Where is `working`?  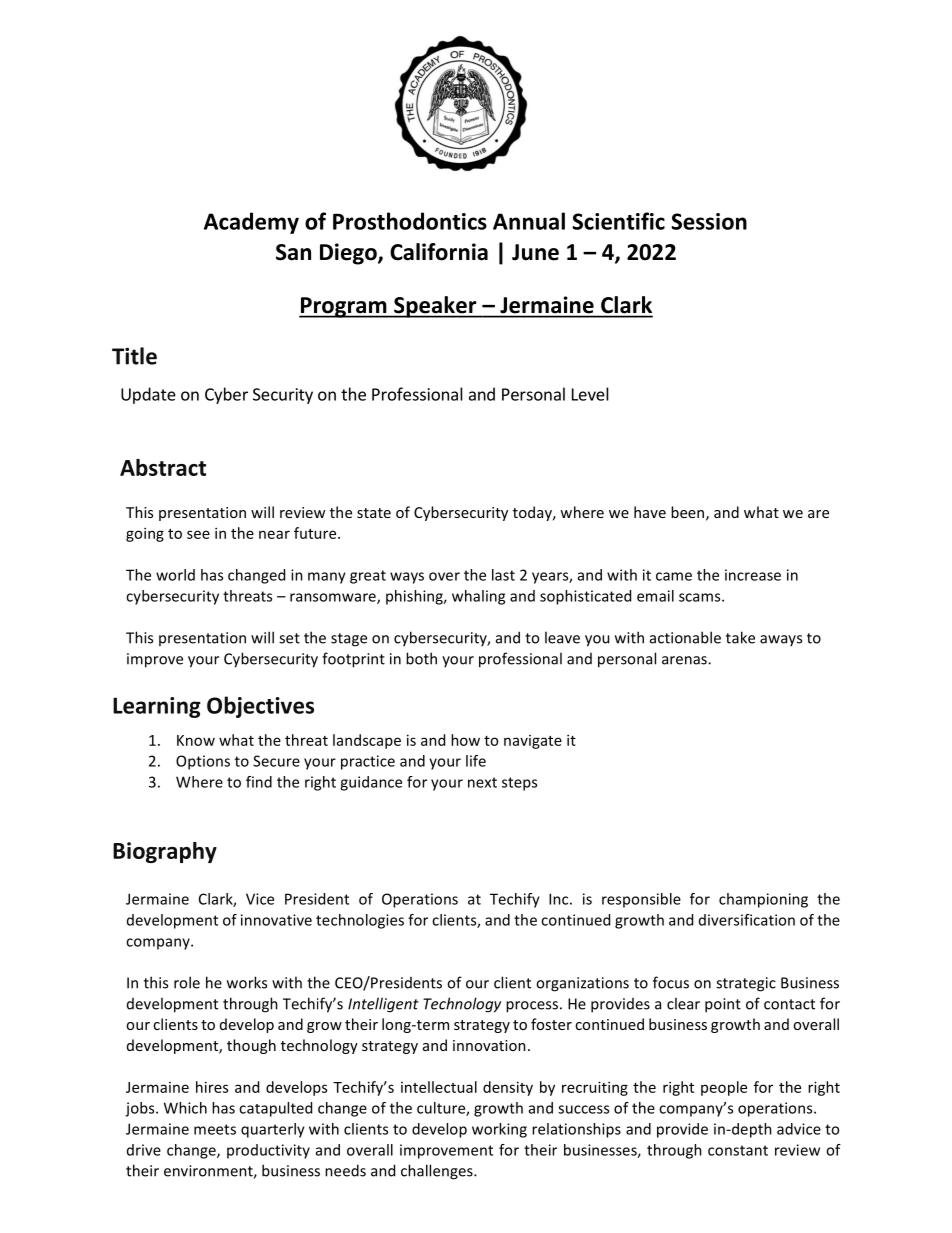 working is located at coordinates (499, 1130).
